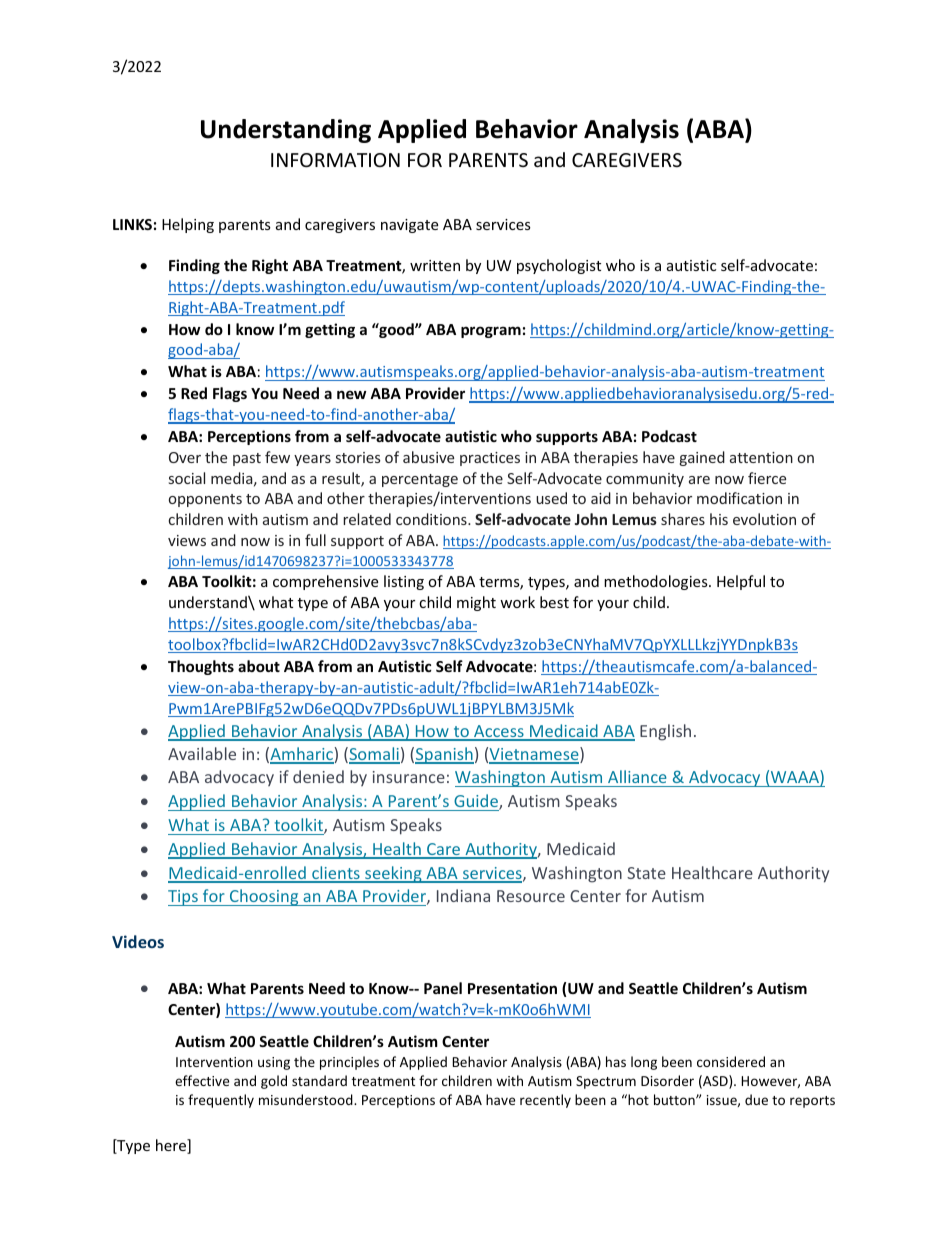  What do you see at coordinates (761, 457) in the screenshot?
I see `attention` at bounding box center [761, 457].
